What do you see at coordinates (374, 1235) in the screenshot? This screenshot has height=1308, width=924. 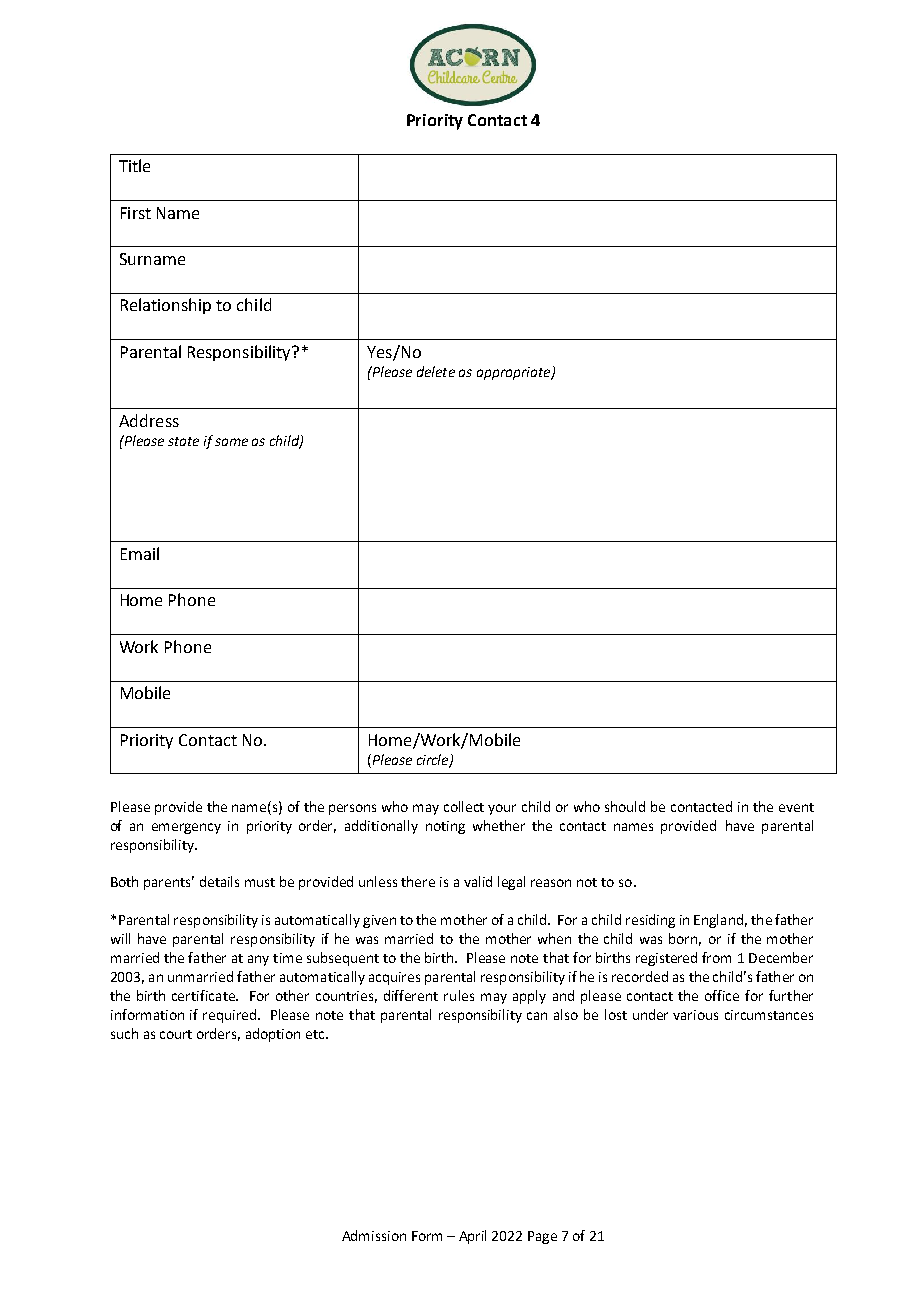 I see `Admission` at bounding box center [374, 1235].
